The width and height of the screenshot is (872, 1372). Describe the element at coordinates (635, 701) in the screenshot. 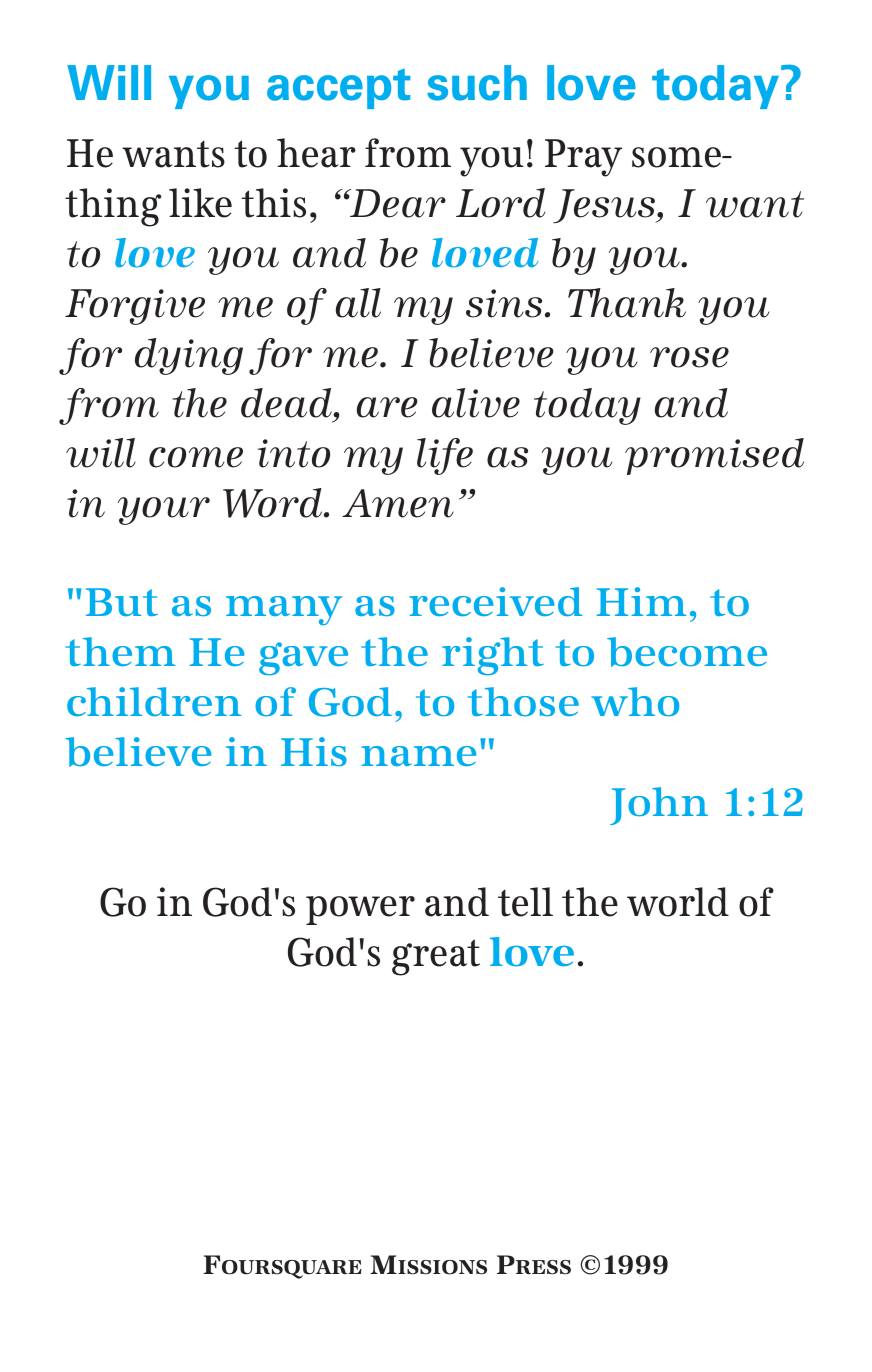

I see `who` at that location.
